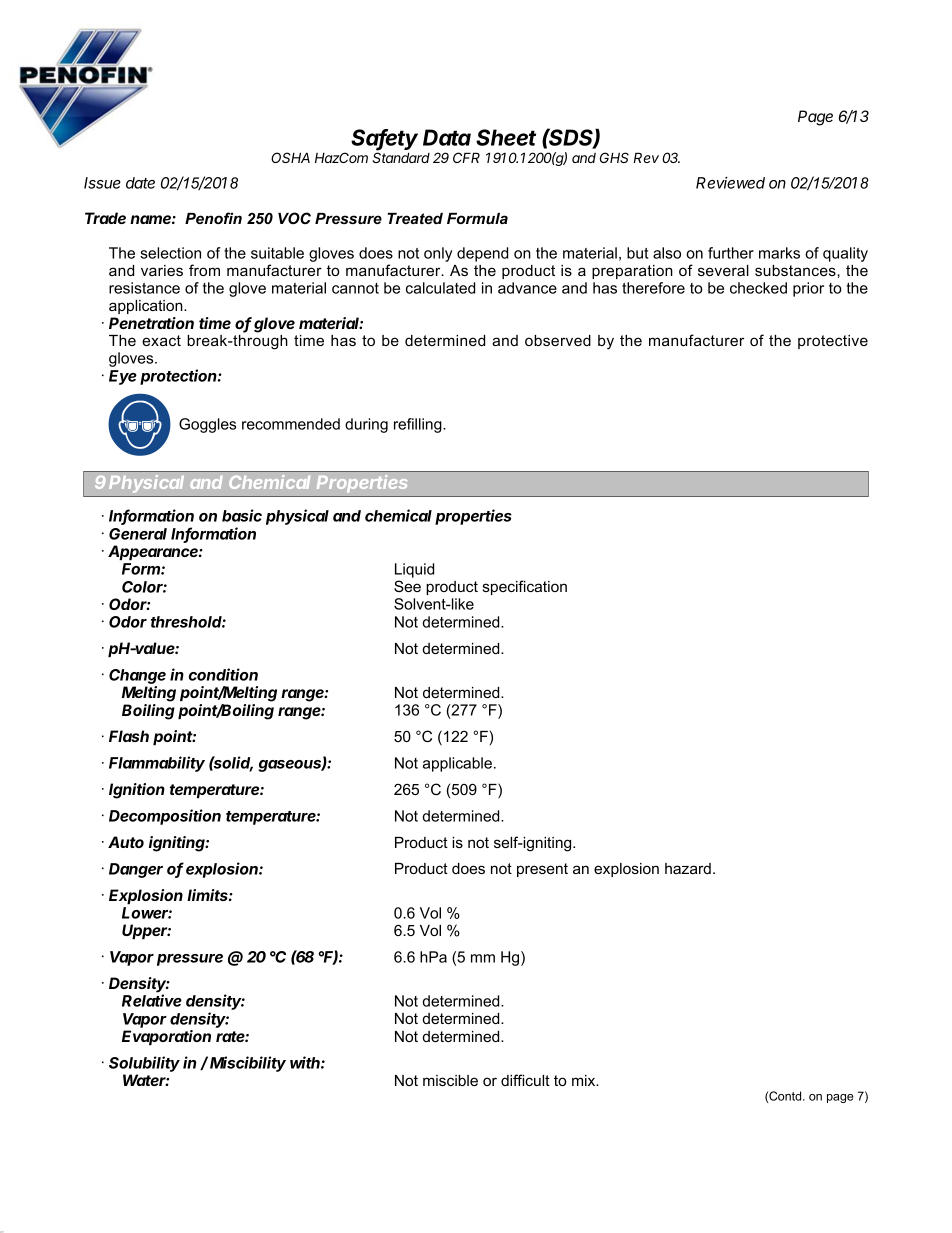 The image size is (952, 1233). I want to click on CFR, so click(466, 157).
